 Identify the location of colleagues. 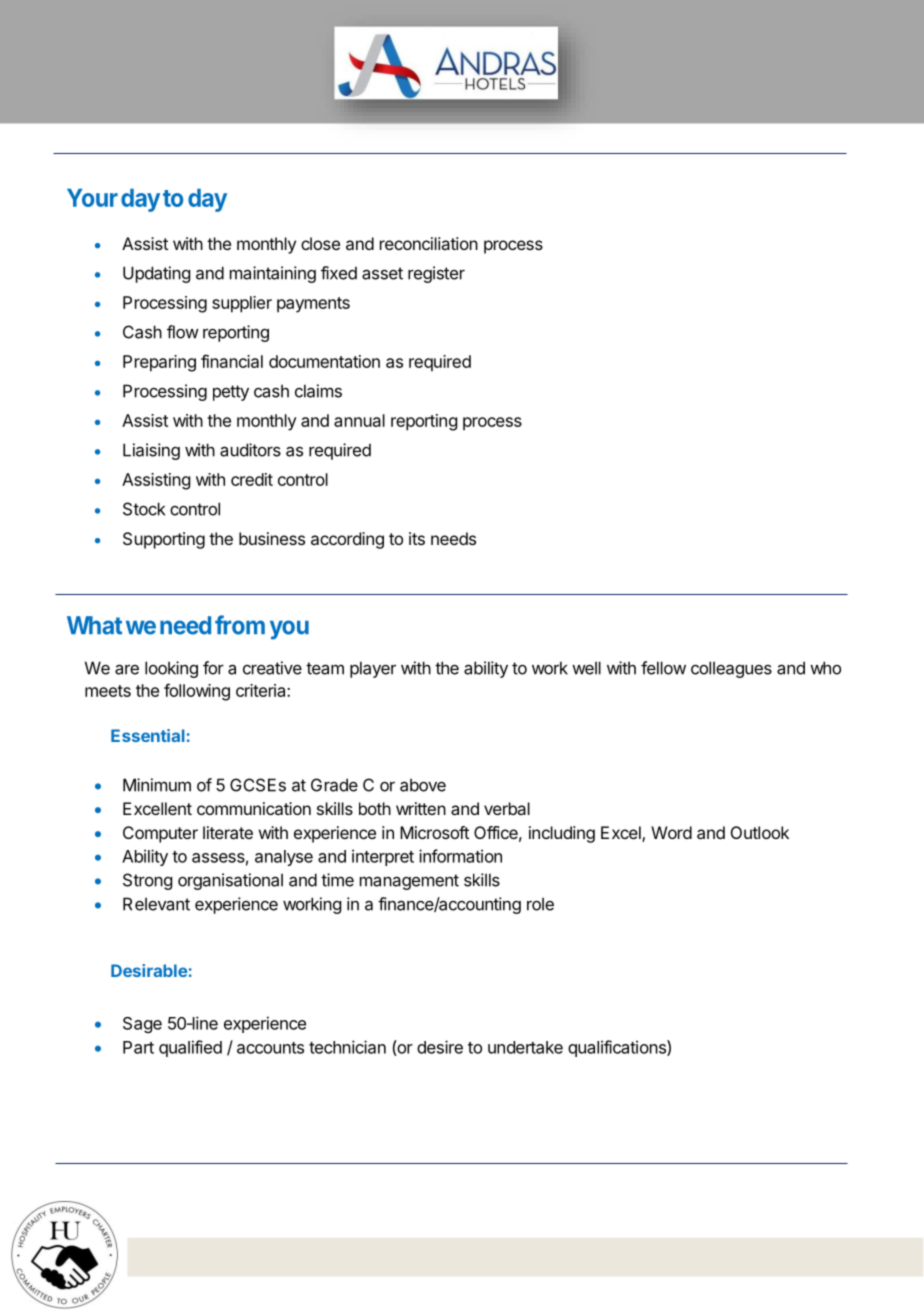
(731, 669).
